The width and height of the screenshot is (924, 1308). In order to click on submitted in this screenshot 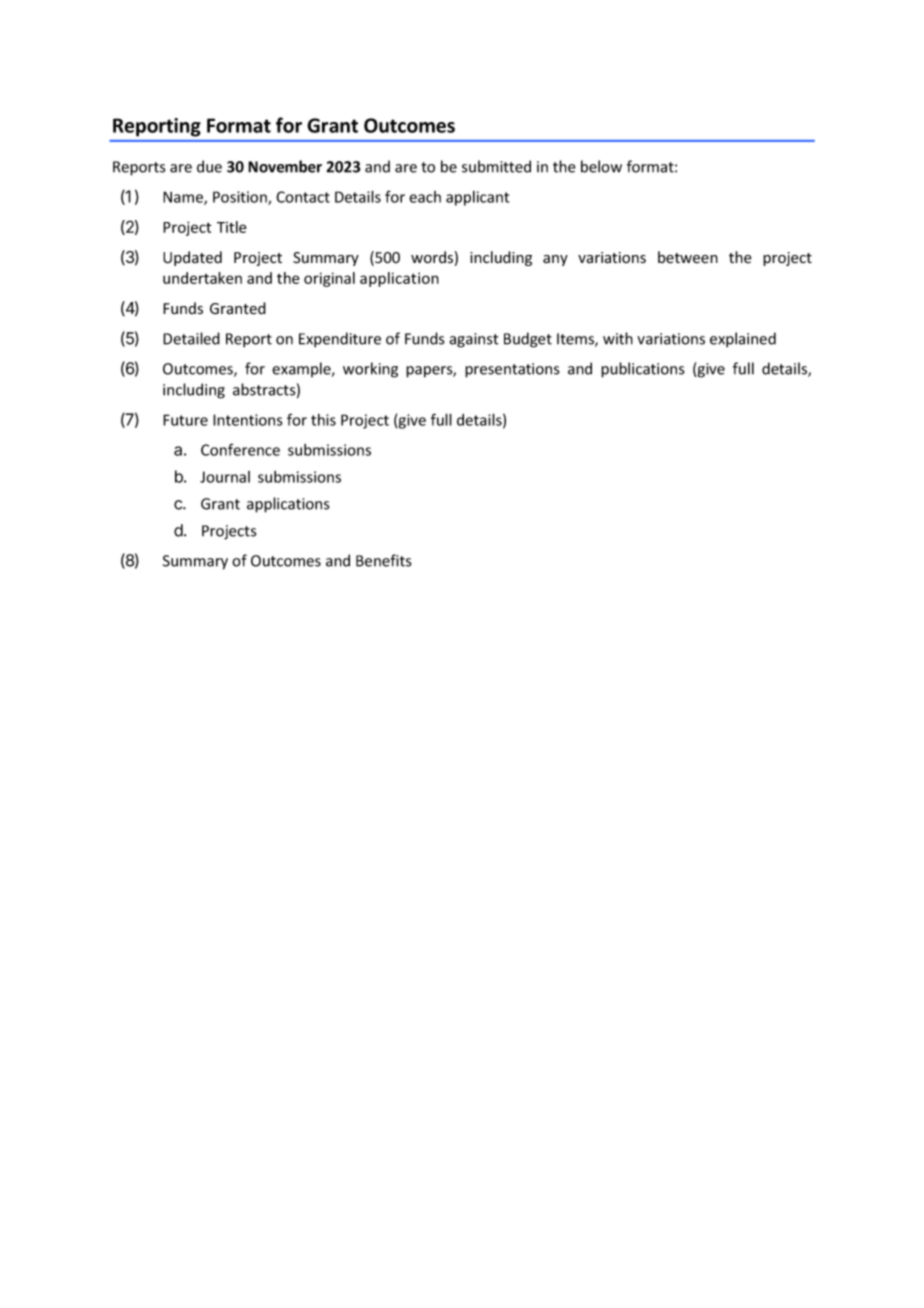, I will do `click(496, 166)`.
